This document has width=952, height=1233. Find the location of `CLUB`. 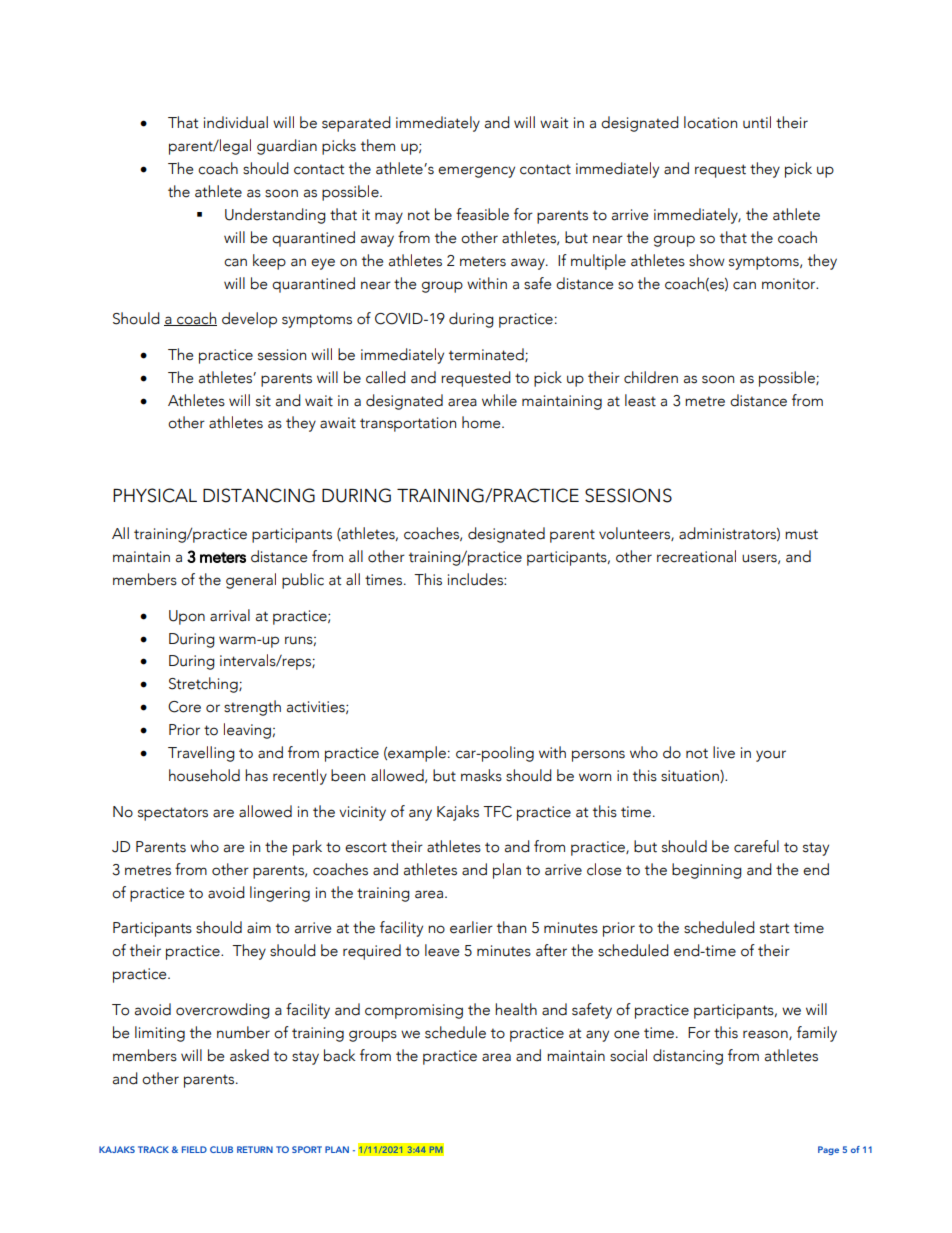

CLUB is located at coordinates (221, 1149).
